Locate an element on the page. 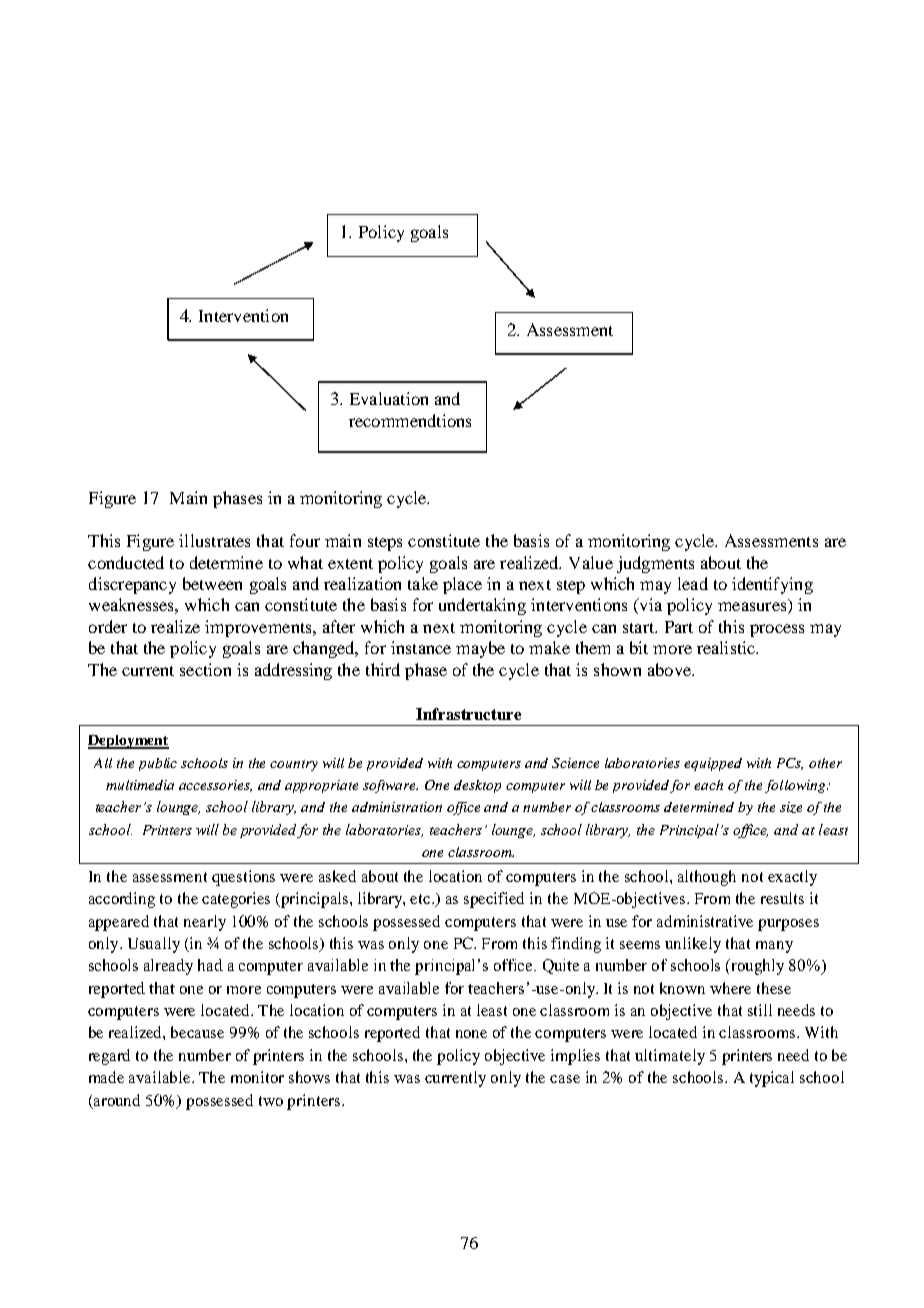 Image resolution: width=924 pixels, height=1308 pixels. Evaluation is located at coordinates (389, 398).
